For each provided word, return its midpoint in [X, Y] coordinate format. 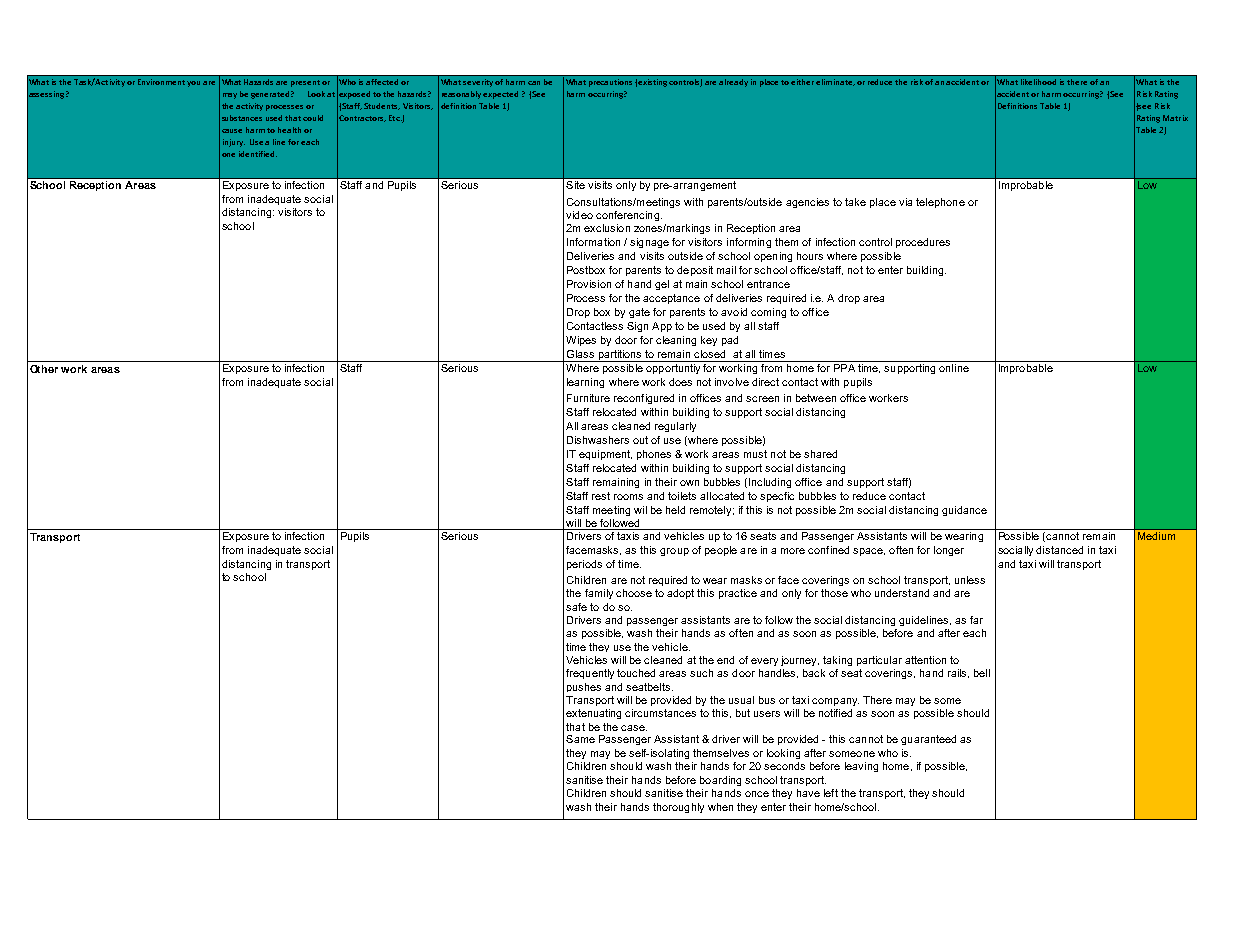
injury [234, 143]
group [674, 552]
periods [584, 565]
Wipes [581, 341]
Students [382, 106]
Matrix [1175, 118]
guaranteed [928, 740]
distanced [1059, 550]
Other [44, 369]
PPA [844, 368]
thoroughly [678, 808]
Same [580, 739]
